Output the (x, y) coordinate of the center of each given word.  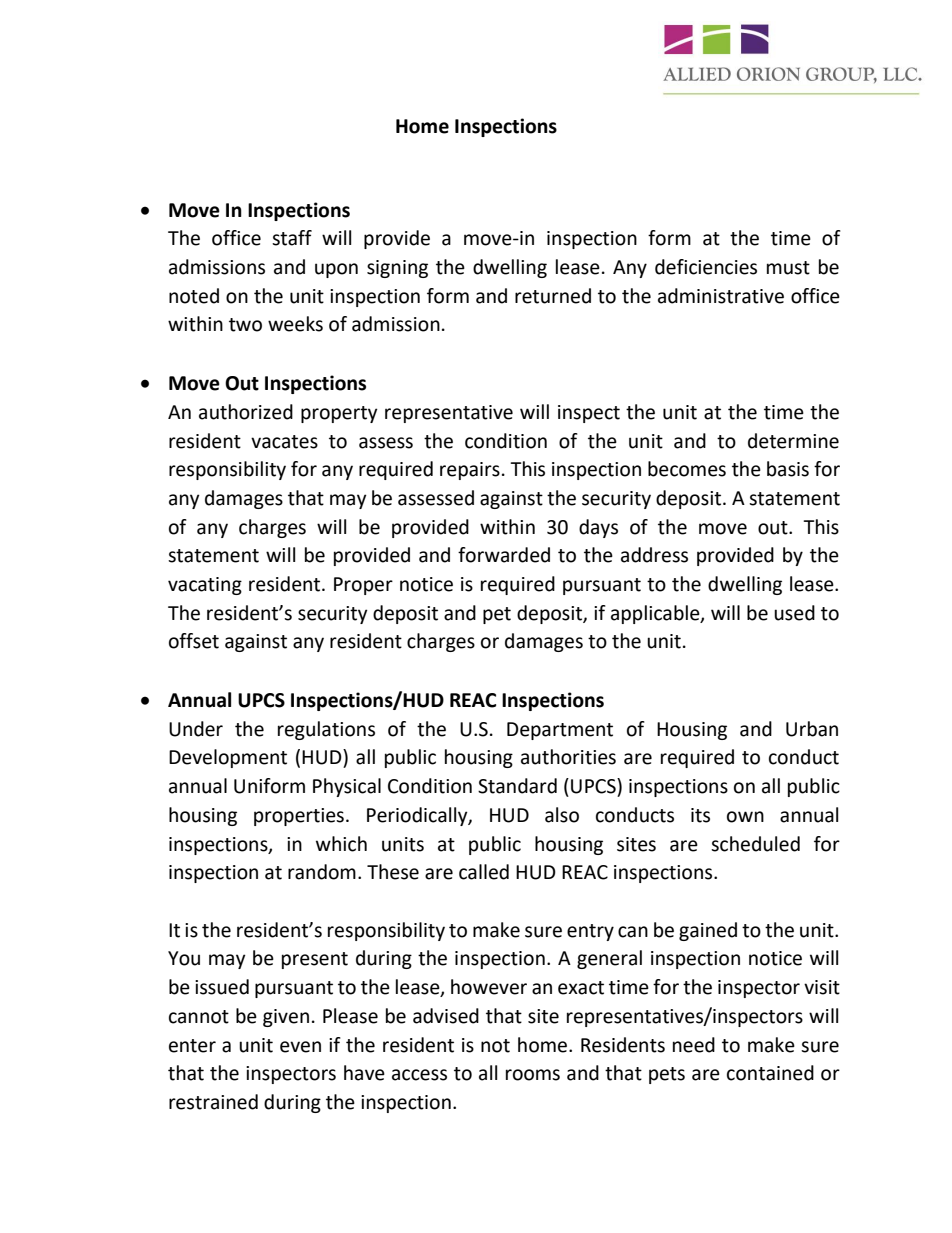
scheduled (755, 844)
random (322, 872)
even (300, 1047)
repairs (470, 471)
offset (194, 641)
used (794, 613)
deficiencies (706, 267)
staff (292, 238)
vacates (284, 442)
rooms (533, 1075)
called (484, 872)
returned (553, 296)
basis (788, 469)
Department (560, 731)
